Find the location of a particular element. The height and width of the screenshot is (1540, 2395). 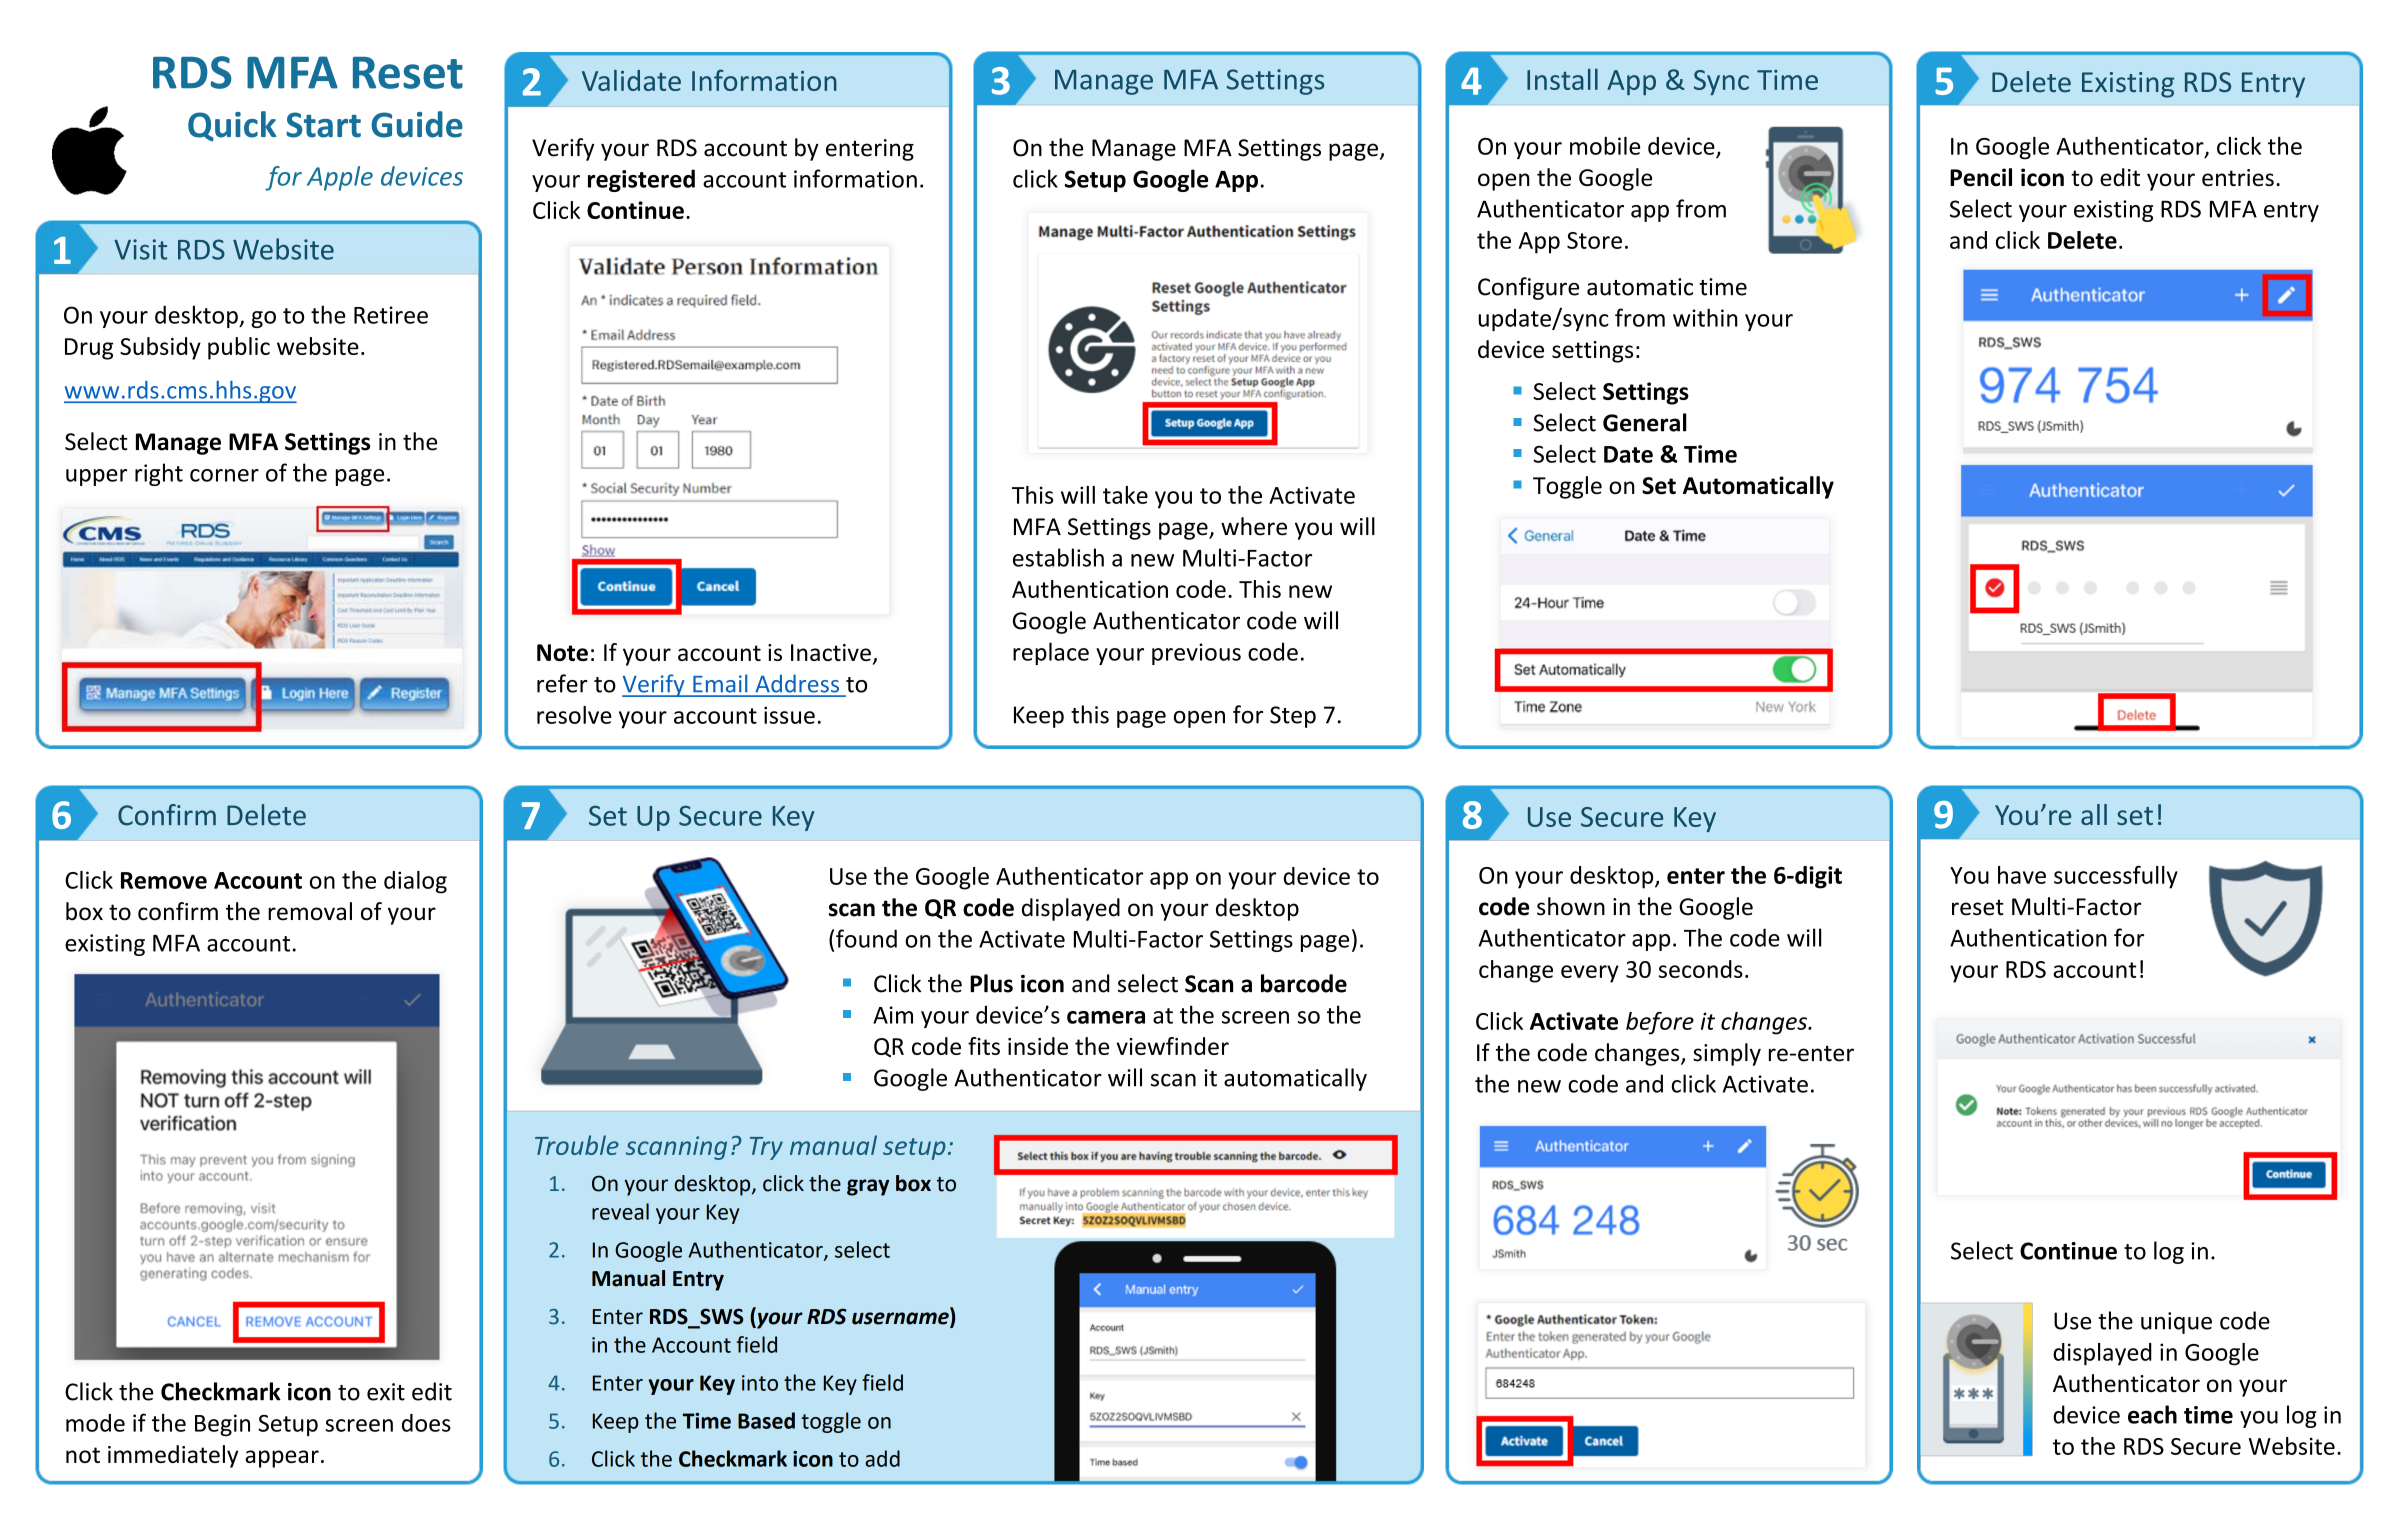

resolve is located at coordinates (574, 715).
